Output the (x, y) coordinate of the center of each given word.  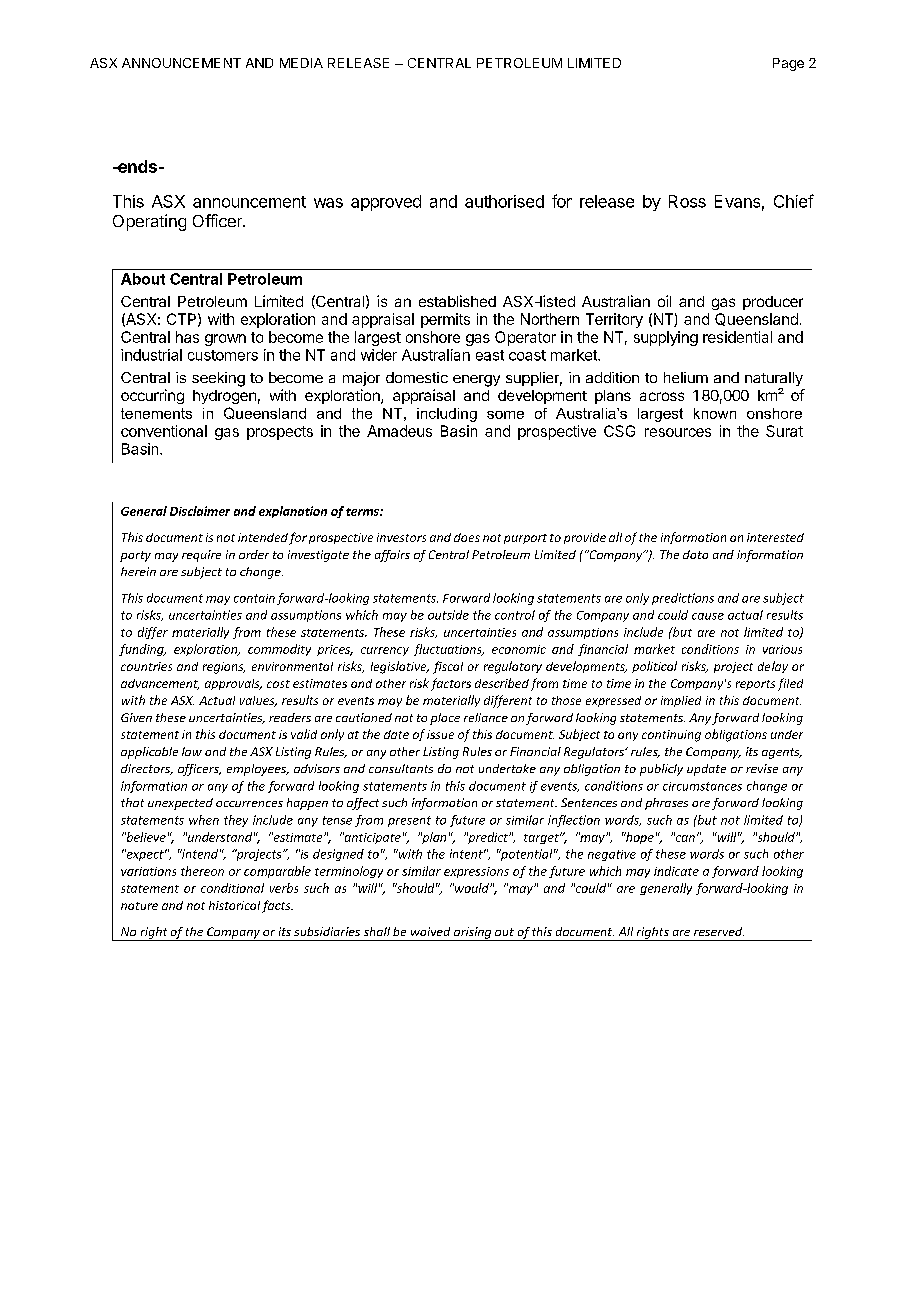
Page (788, 64)
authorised (504, 201)
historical (234, 905)
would (472, 888)
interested (775, 537)
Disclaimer (200, 511)
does (467, 537)
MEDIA (301, 63)
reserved (719, 931)
